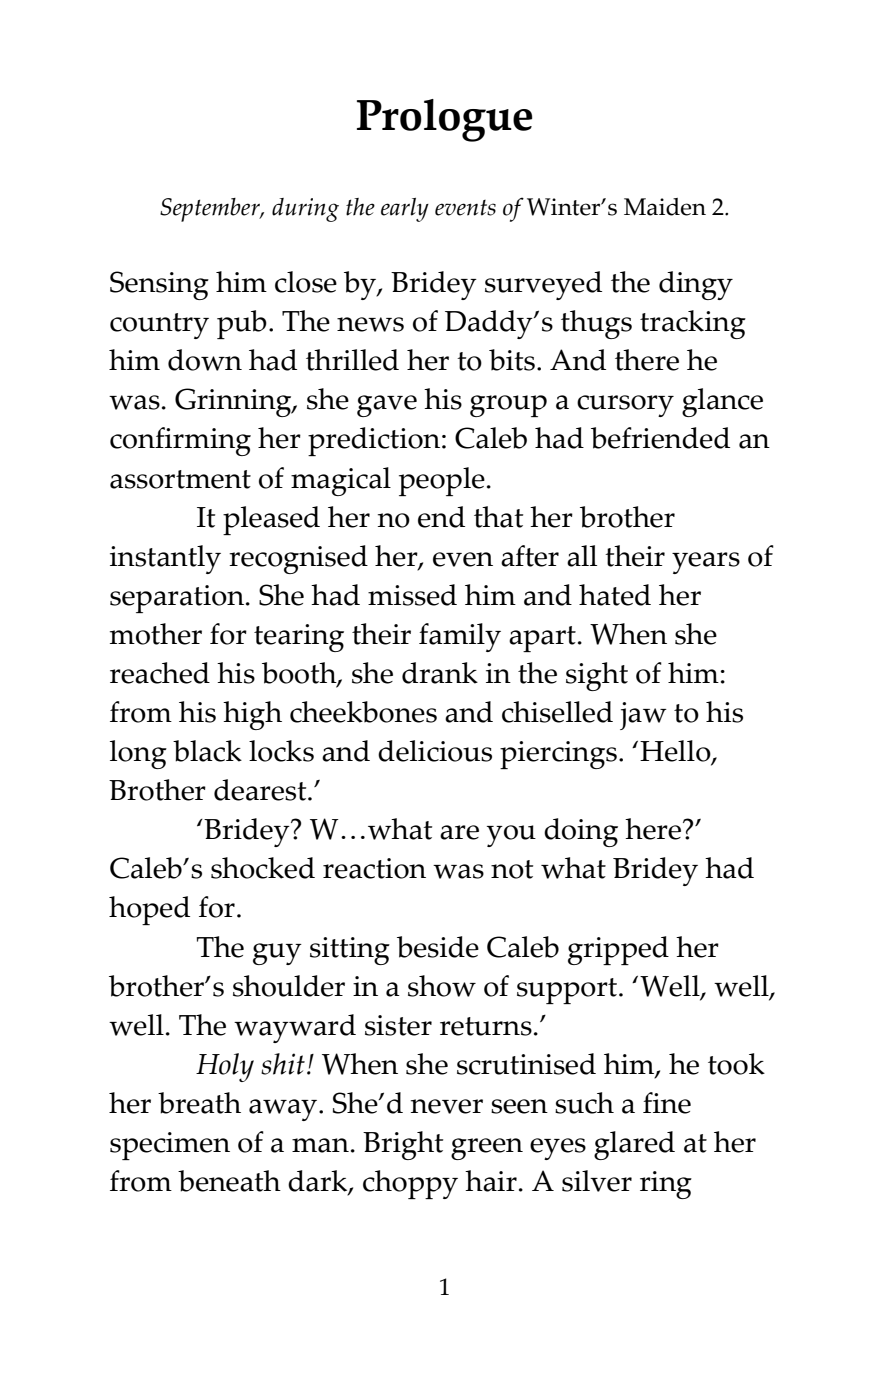 This page has height=1389, width=869. I want to click on September, so click(211, 210).
